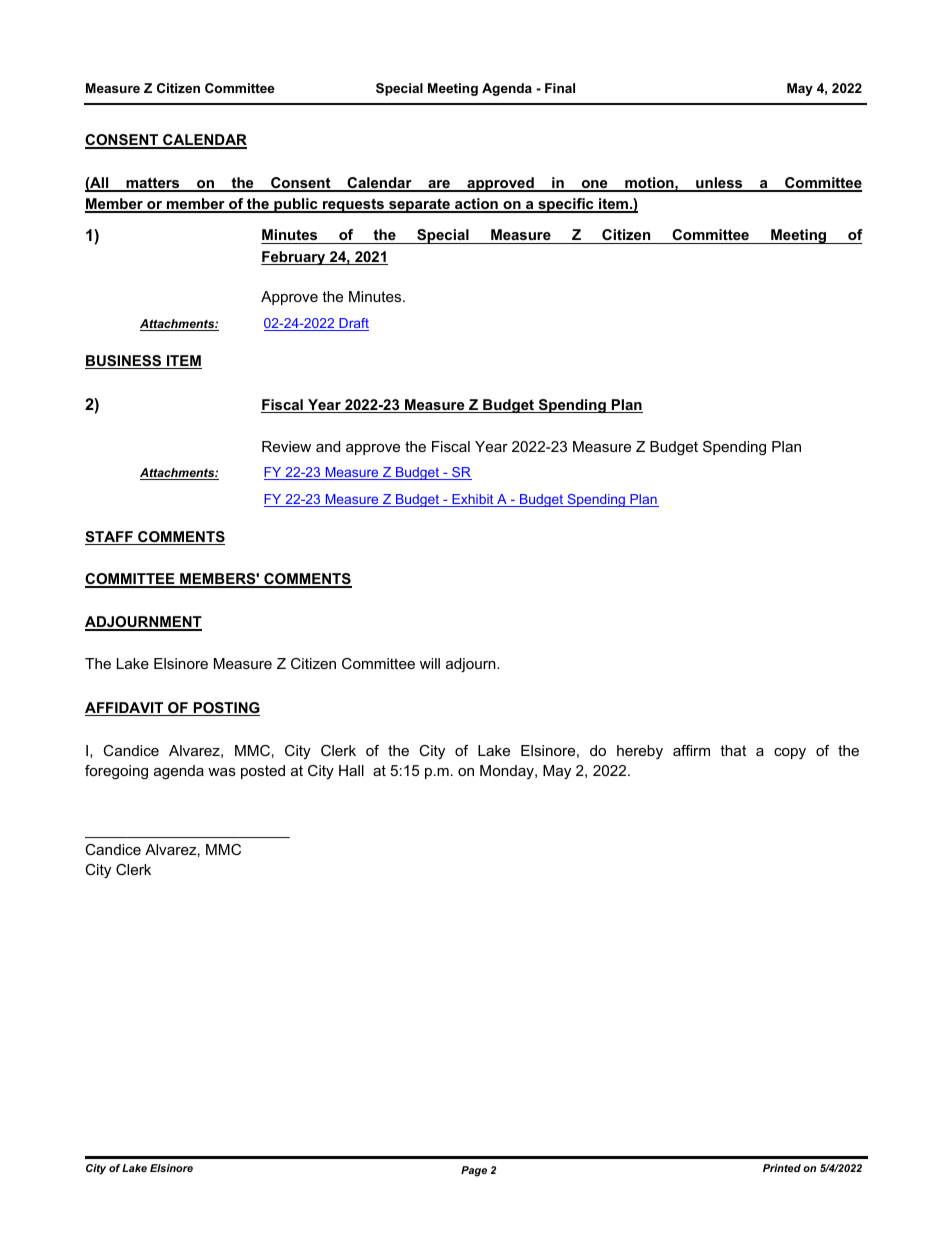  Describe the element at coordinates (691, 750) in the screenshot. I see `affirm` at that location.
